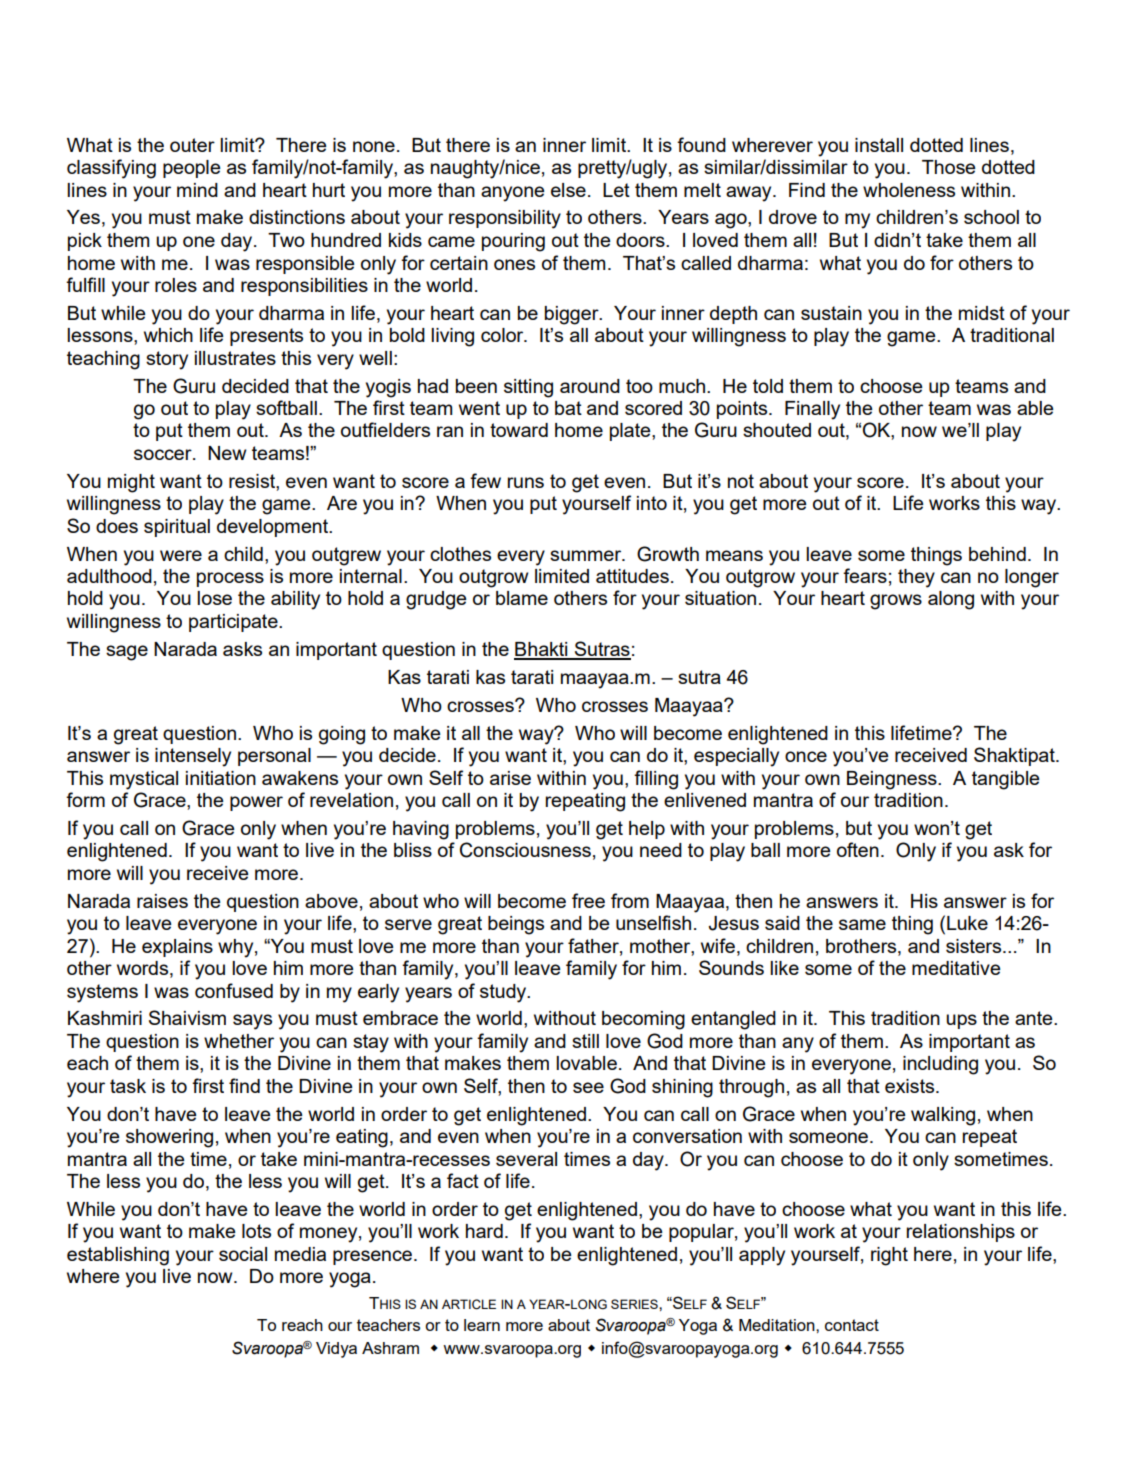 The width and height of the image is (1136, 1470). Describe the element at coordinates (239, 1041) in the image. I see `whether` at that location.
